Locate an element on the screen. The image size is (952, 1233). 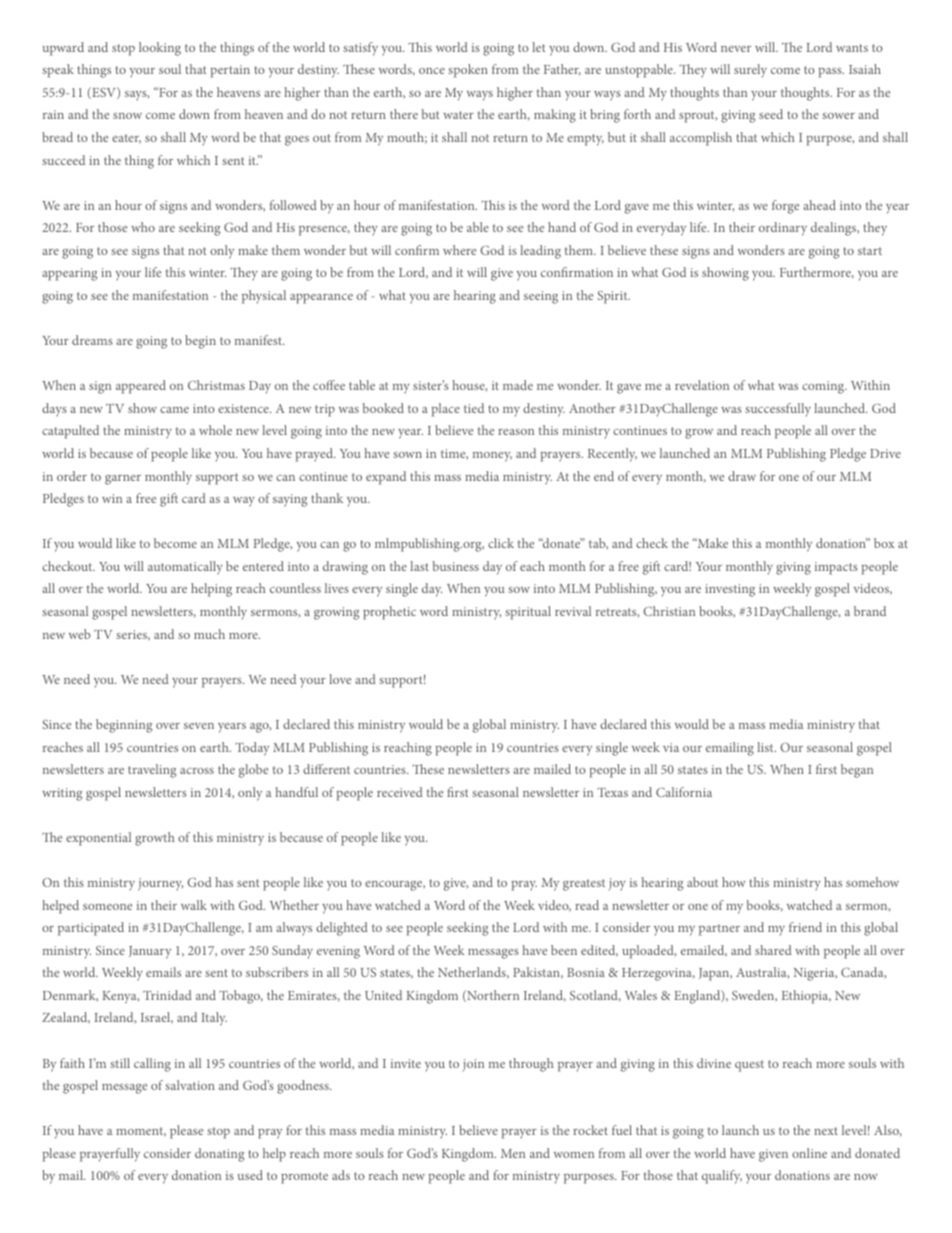
donating is located at coordinates (219, 1155).
